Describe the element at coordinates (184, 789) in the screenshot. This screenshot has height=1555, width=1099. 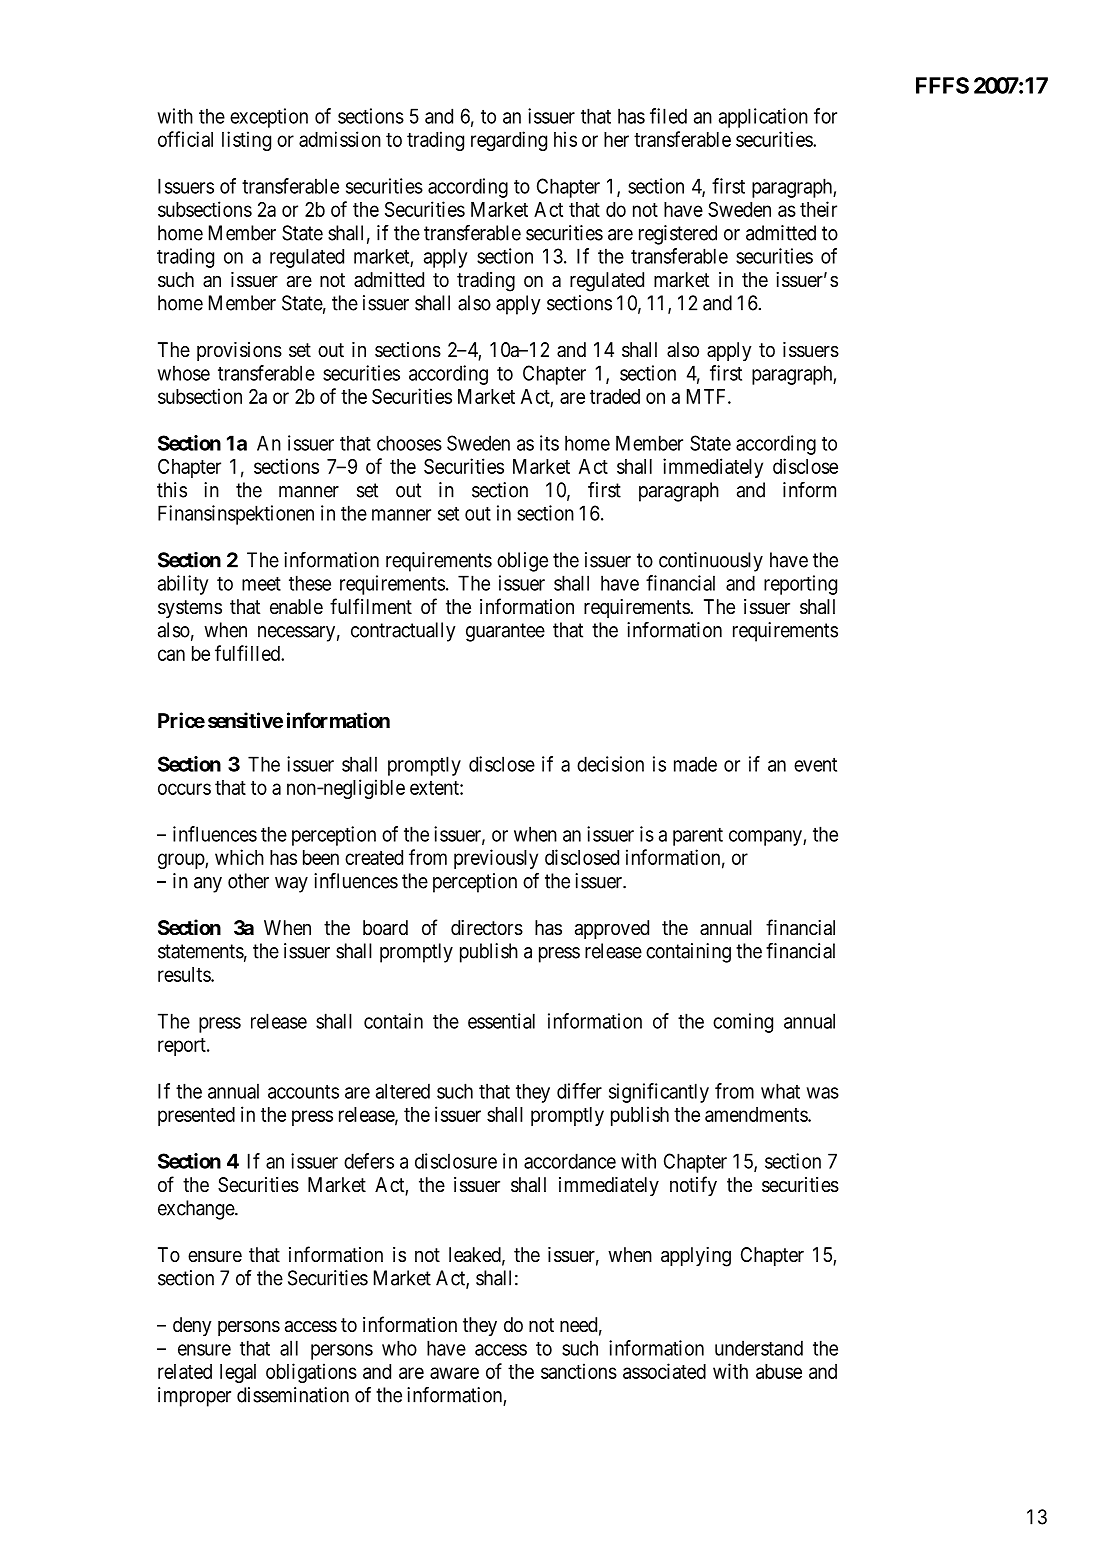
I see `occurs` at that location.
